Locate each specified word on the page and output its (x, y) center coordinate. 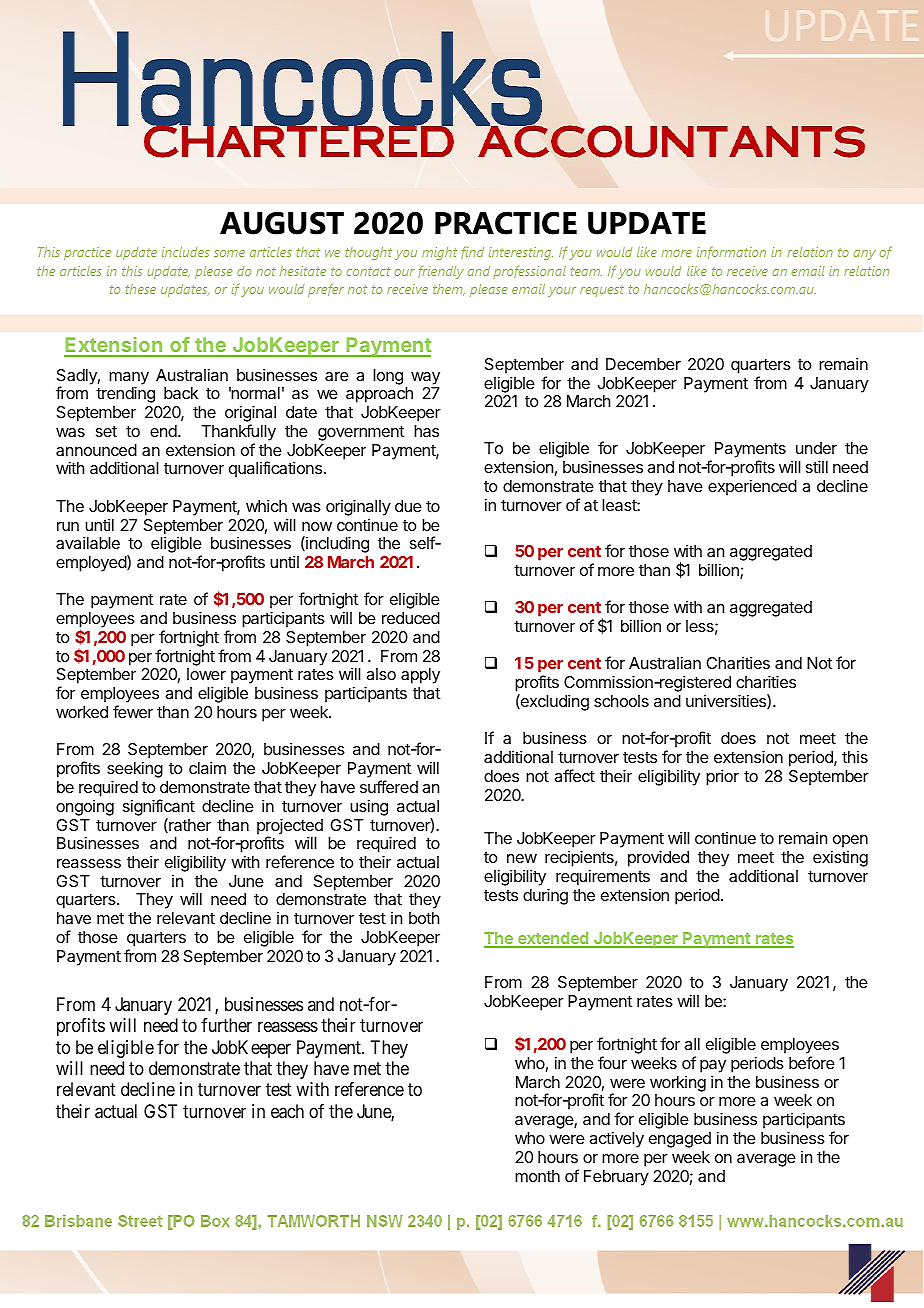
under (816, 448)
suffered (389, 786)
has (426, 431)
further (226, 1025)
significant (159, 807)
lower (206, 674)
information (731, 252)
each (287, 1111)
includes (185, 252)
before (812, 1062)
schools (621, 701)
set (106, 431)
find (472, 252)
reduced (411, 618)
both (424, 918)
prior (722, 777)
